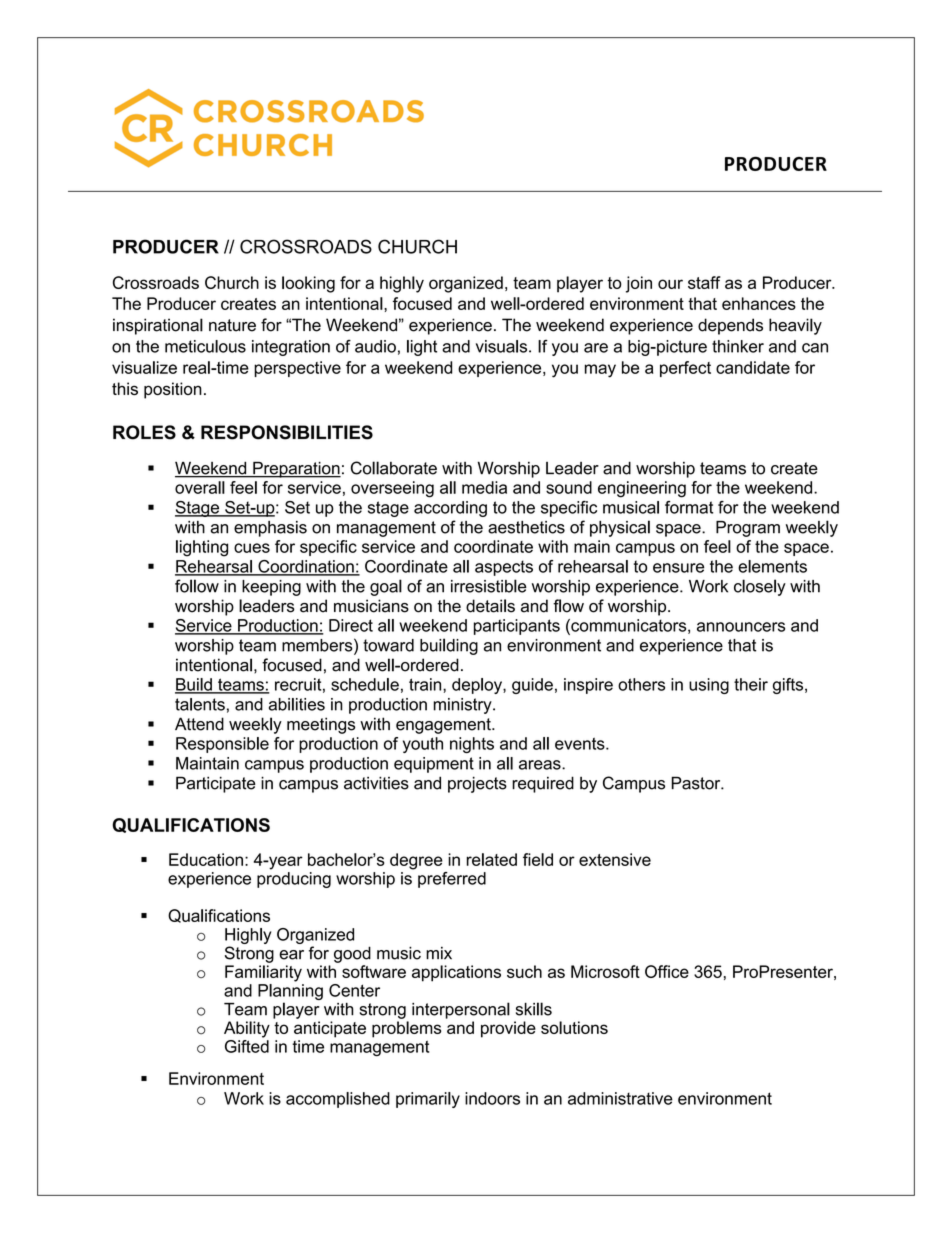  Describe the element at coordinates (247, 1046) in the screenshot. I see `Gifted` at that location.
